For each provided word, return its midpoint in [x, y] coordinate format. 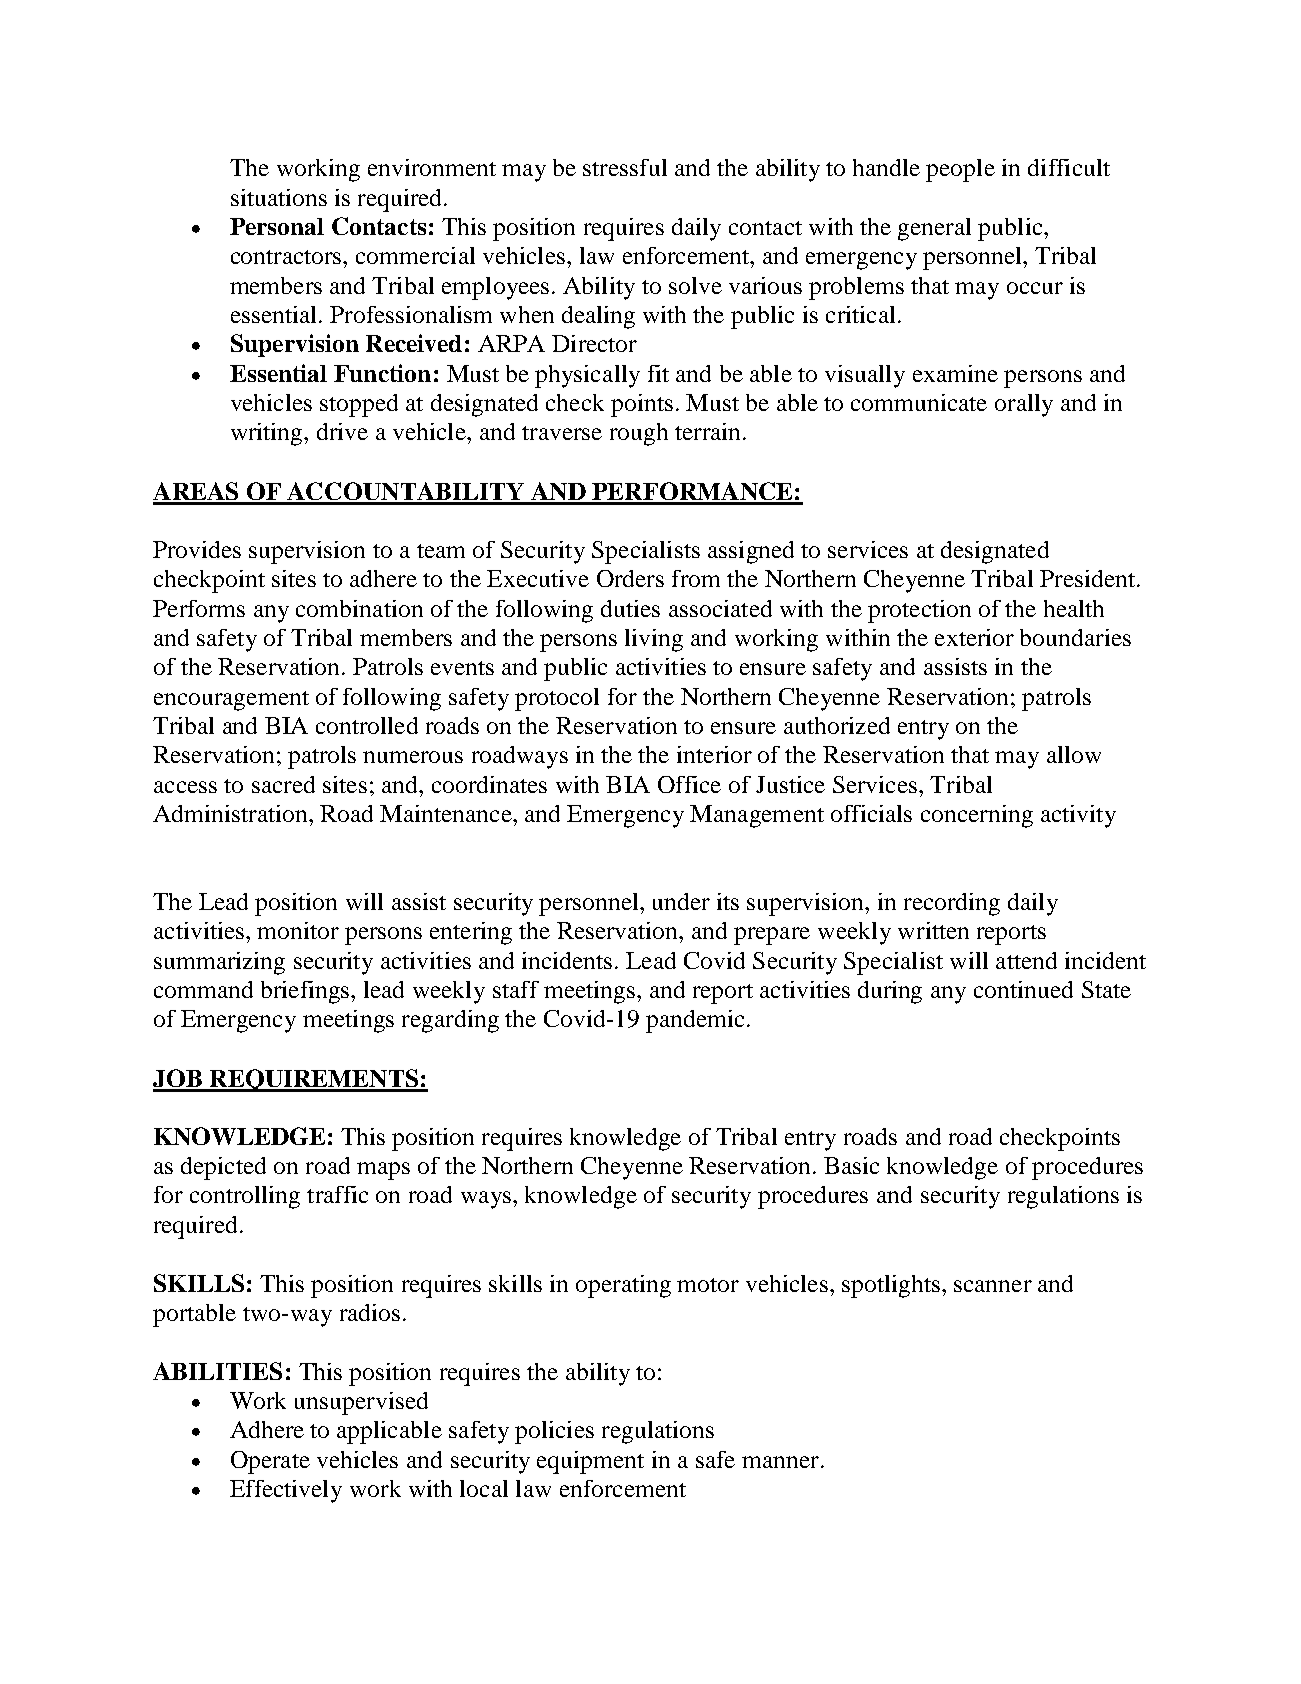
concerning [977, 816]
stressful [625, 167]
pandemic [695, 1021]
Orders [630, 578]
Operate [270, 1462]
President [1089, 578]
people [960, 170]
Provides [197, 549]
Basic [851, 1165]
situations [279, 197]
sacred [283, 784]
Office [689, 784]
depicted [223, 1168]
